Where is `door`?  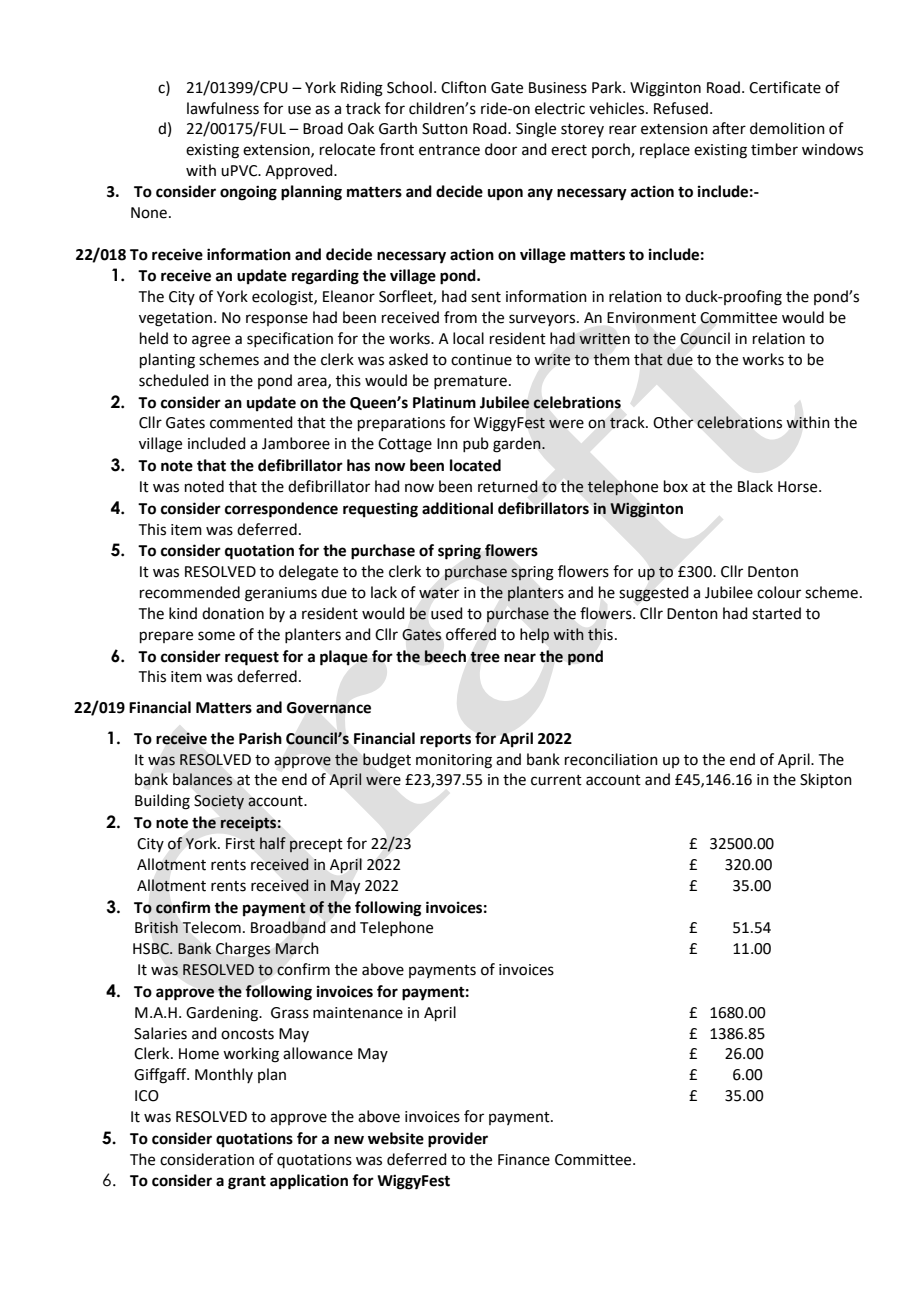 door is located at coordinates (501, 149).
